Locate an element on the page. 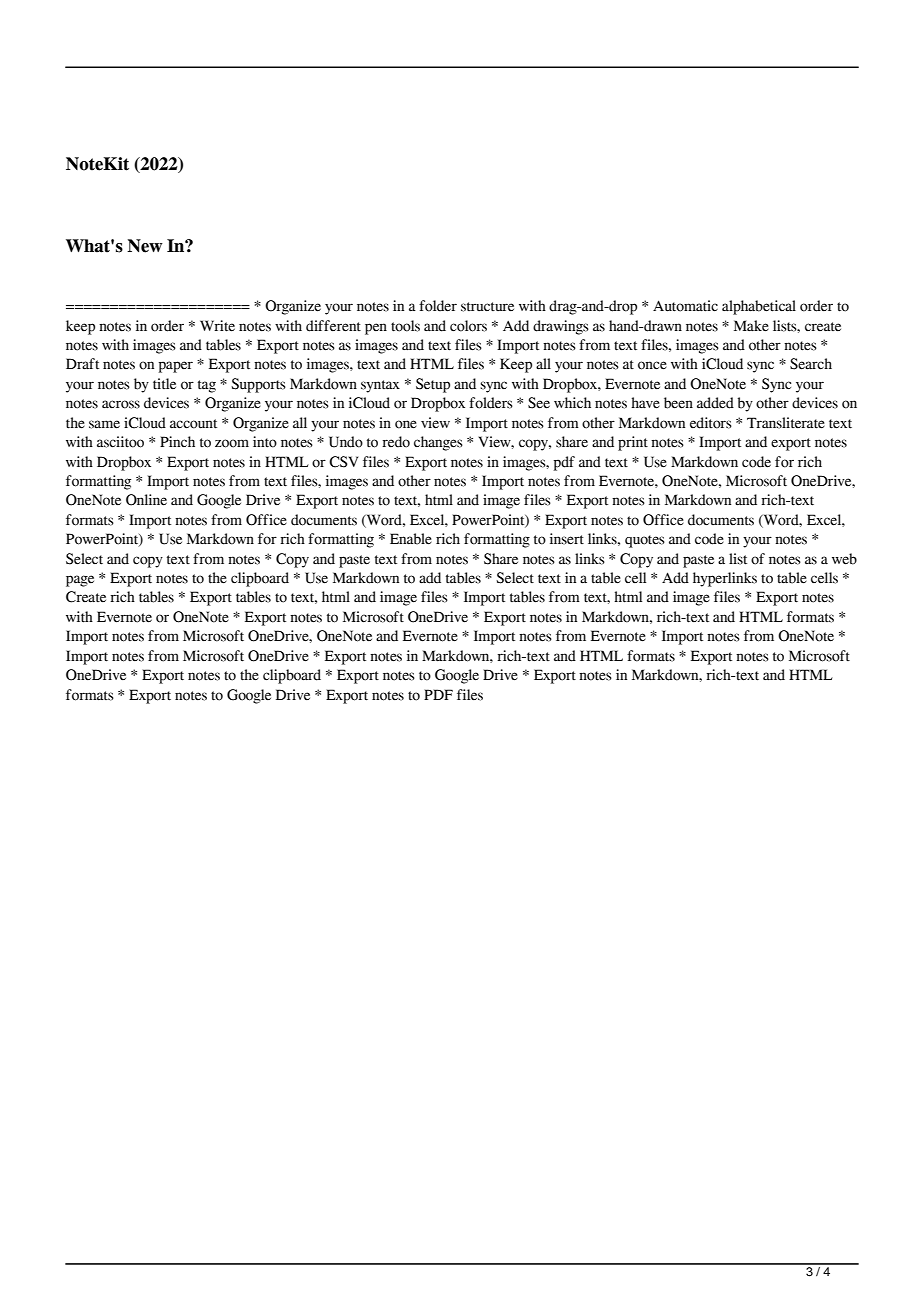 This image has width=924, height=1308. changes is located at coordinates (438, 443).
